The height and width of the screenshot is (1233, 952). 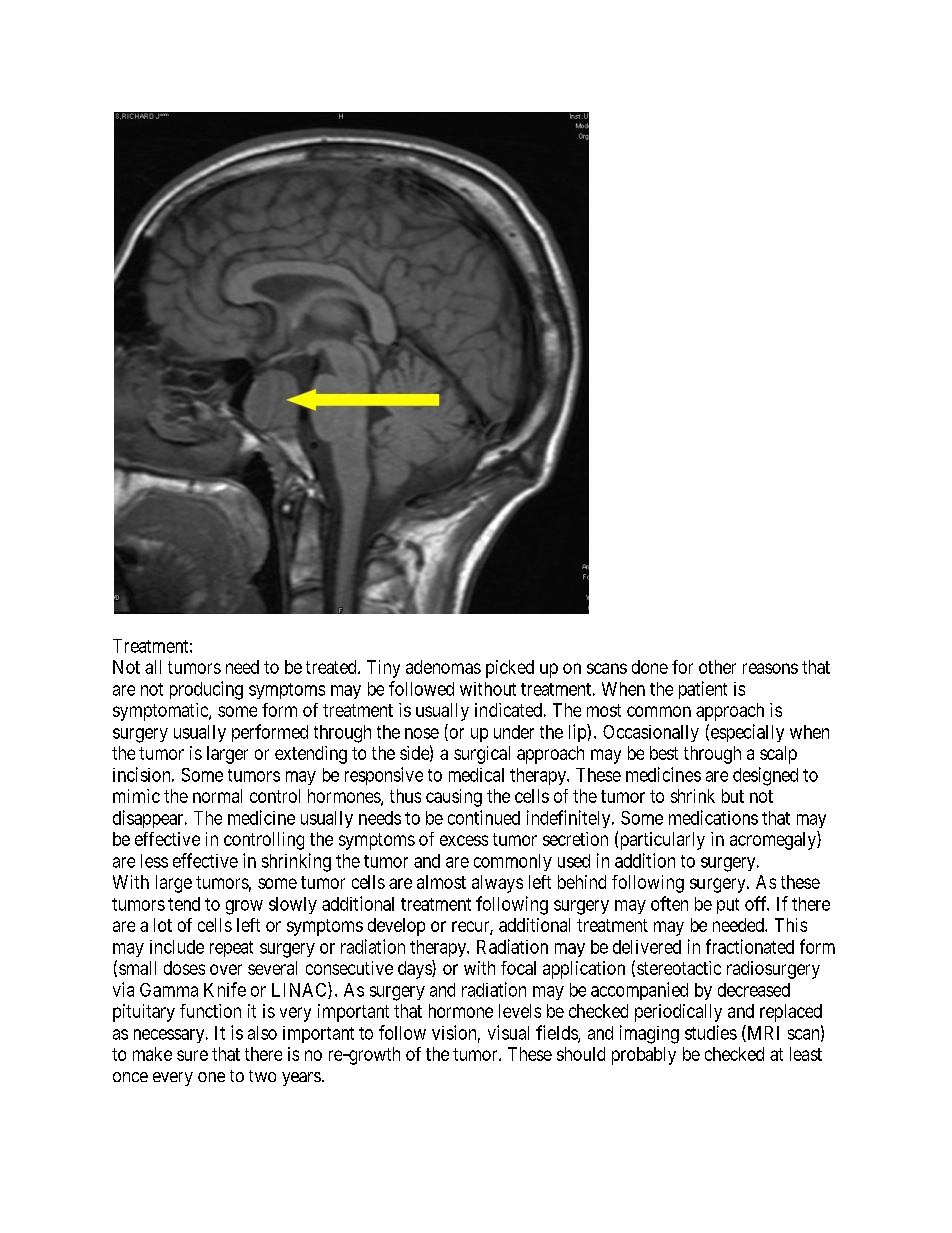 I want to click on visual, so click(x=508, y=1032).
